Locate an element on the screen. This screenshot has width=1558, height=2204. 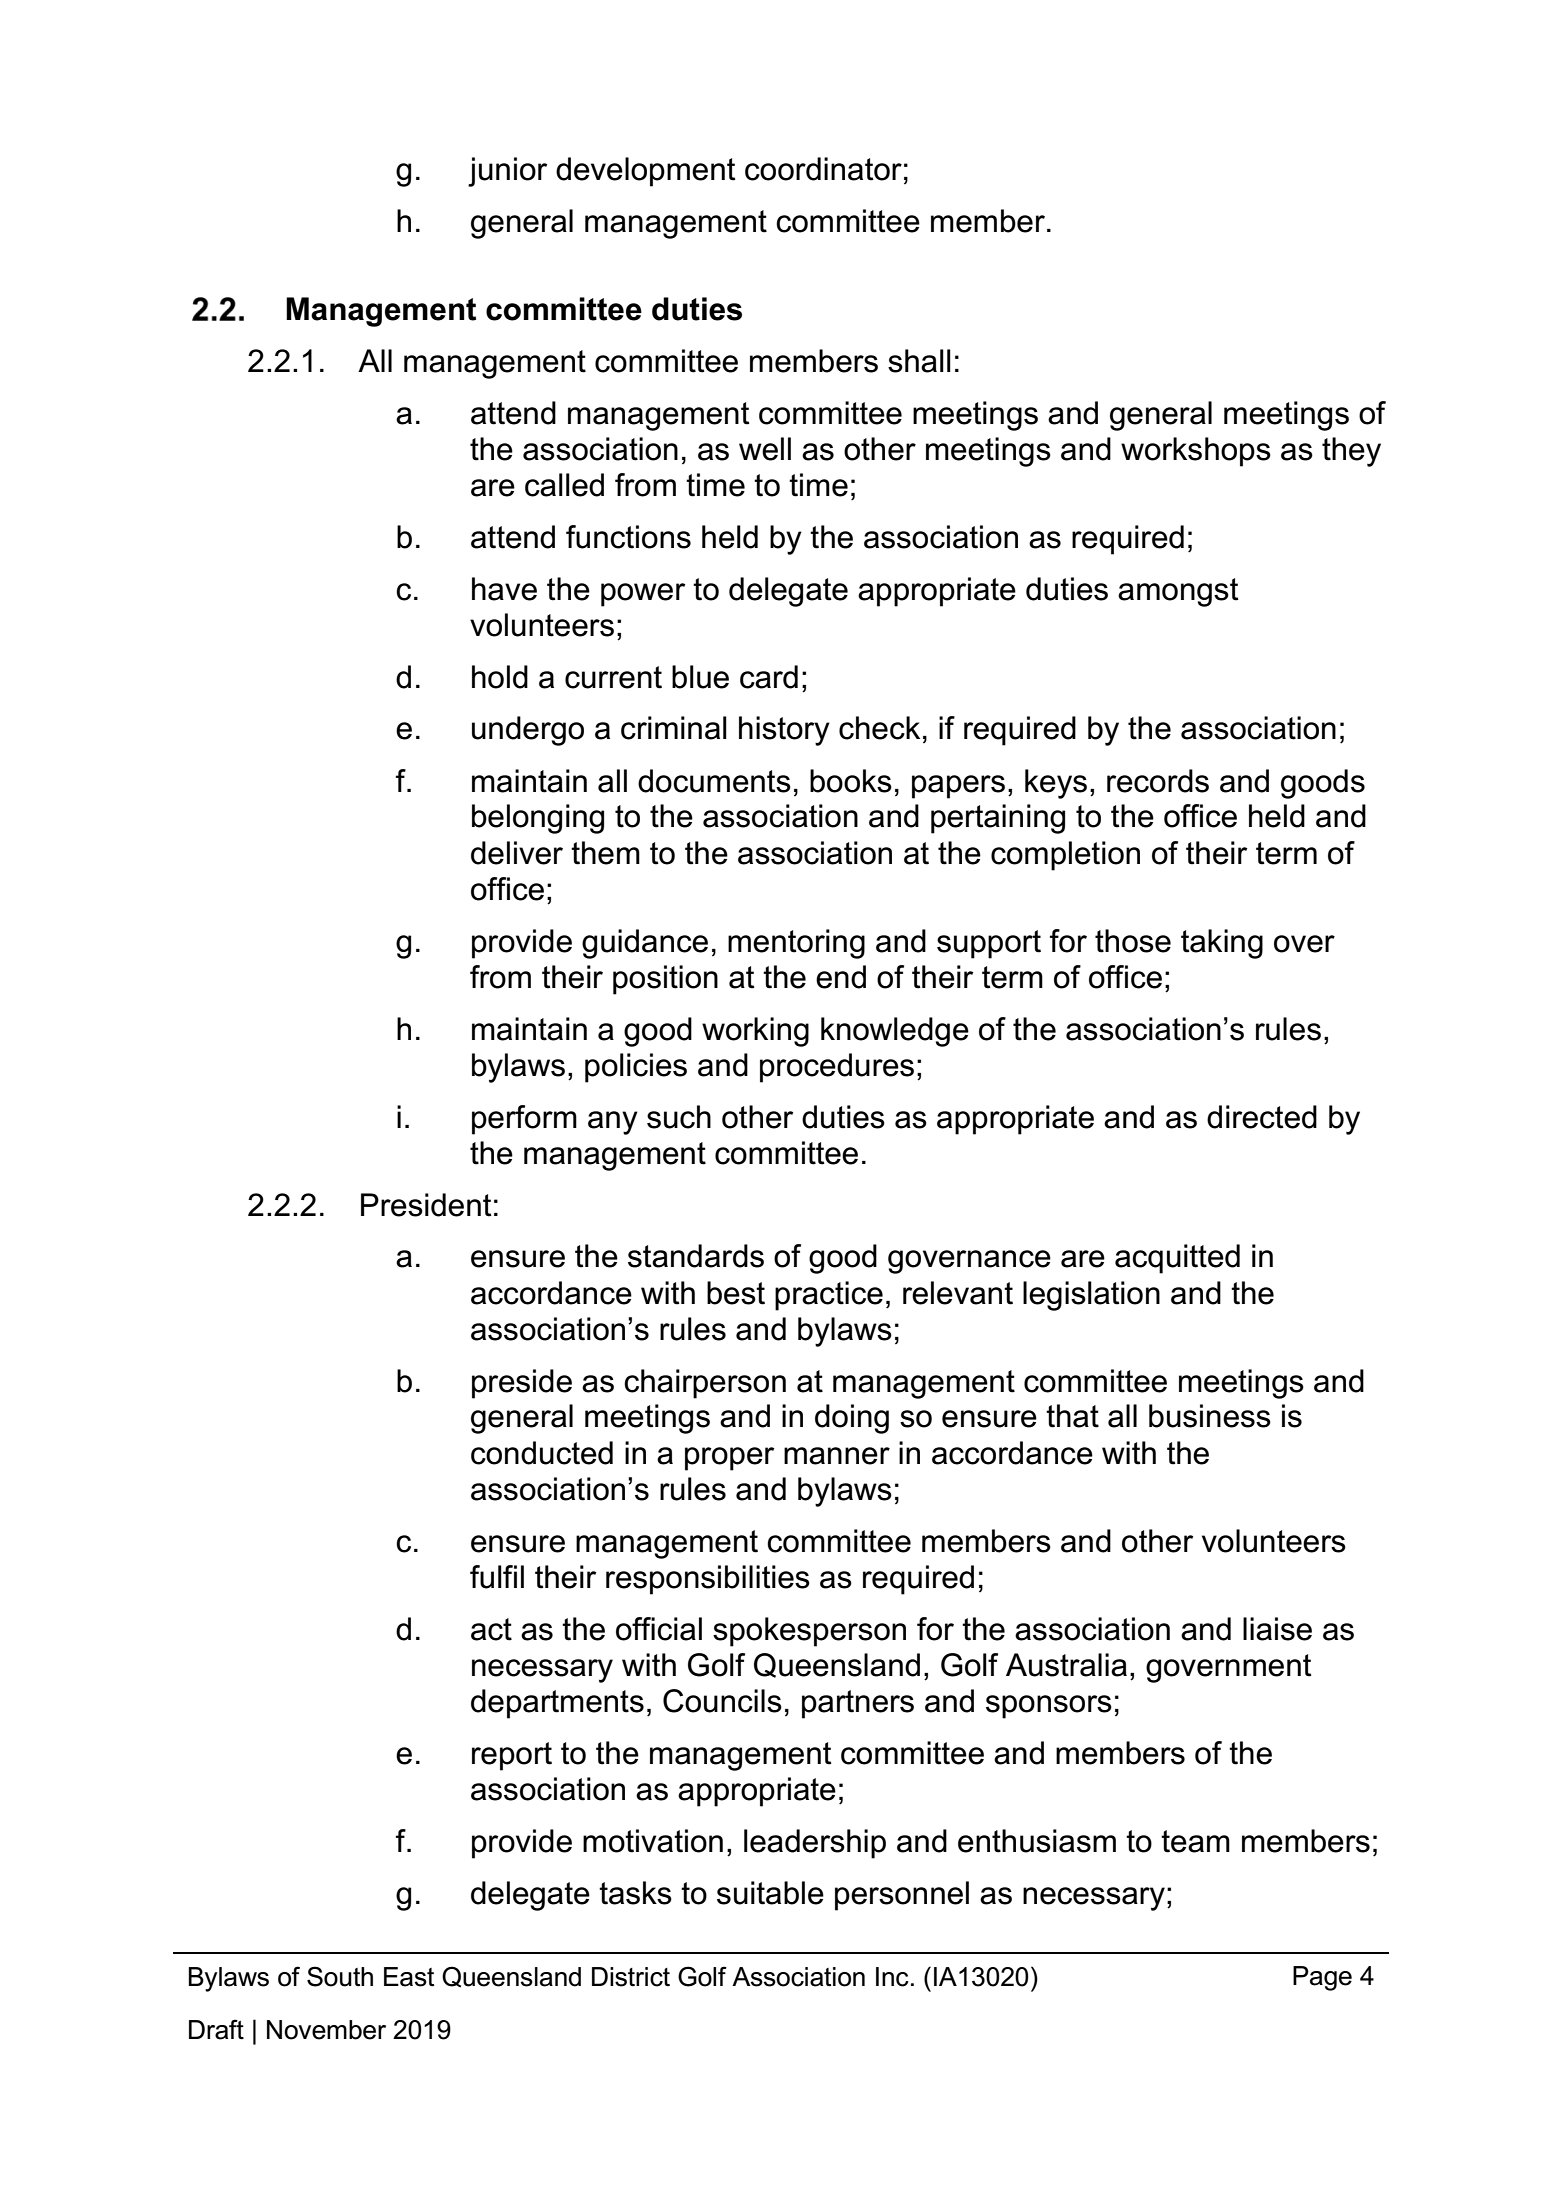
junior is located at coordinates (507, 172).
